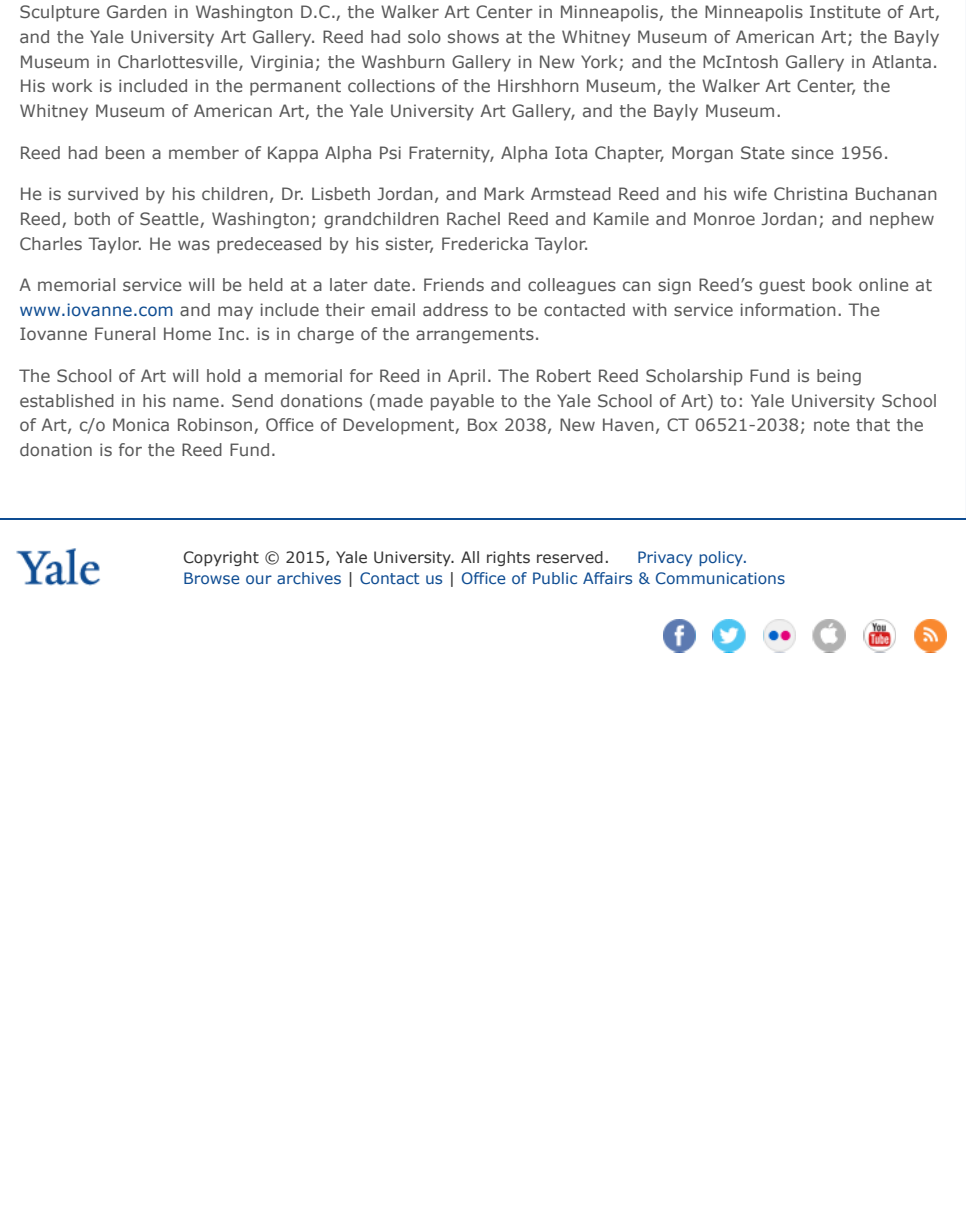 The image size is (966, 1232). Describe the element at coordinates (221, 558) in the image. I see `Copyright` at that location.
